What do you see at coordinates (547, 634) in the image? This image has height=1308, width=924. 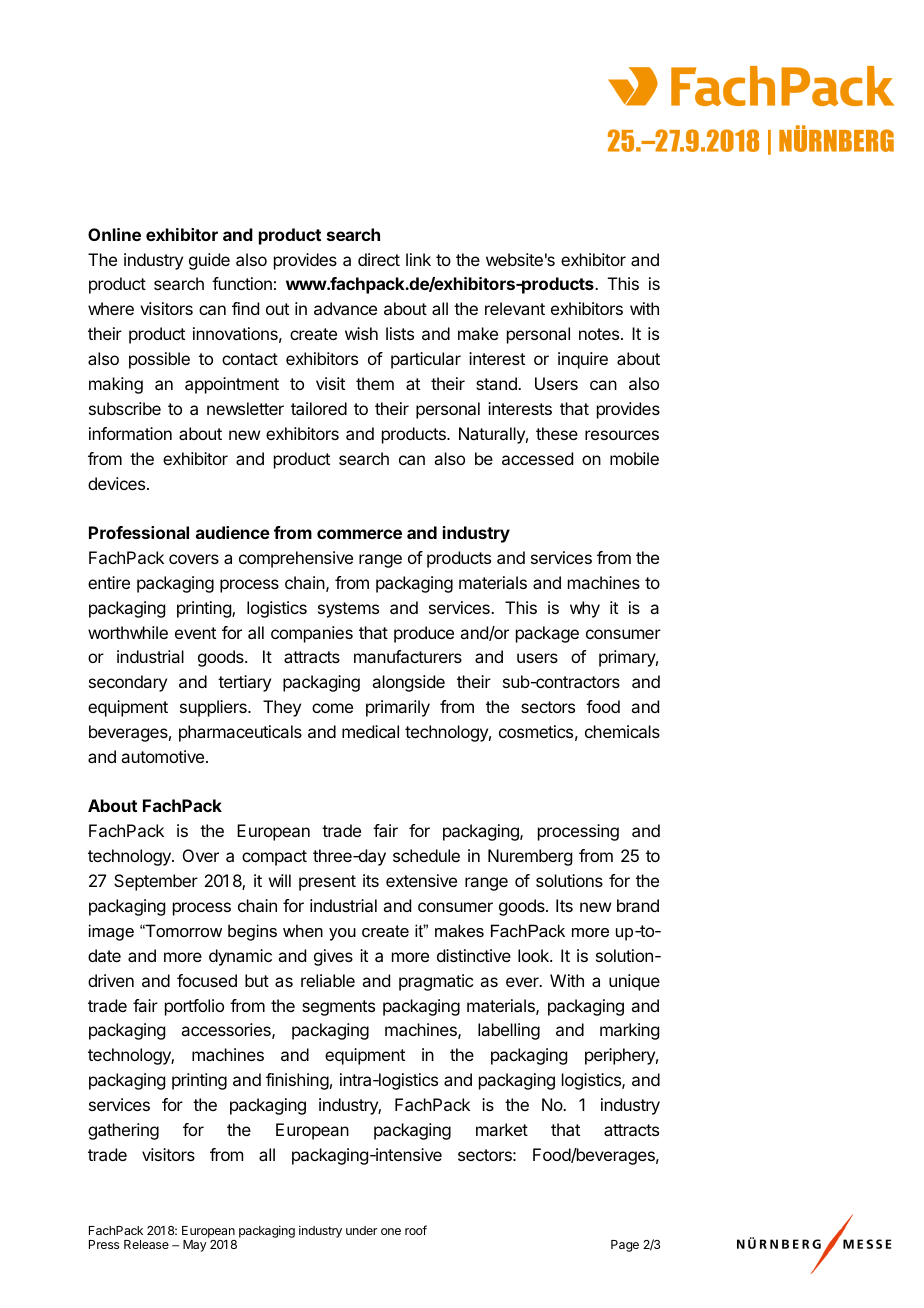 I see `package` at bounding box center [547, 634].
